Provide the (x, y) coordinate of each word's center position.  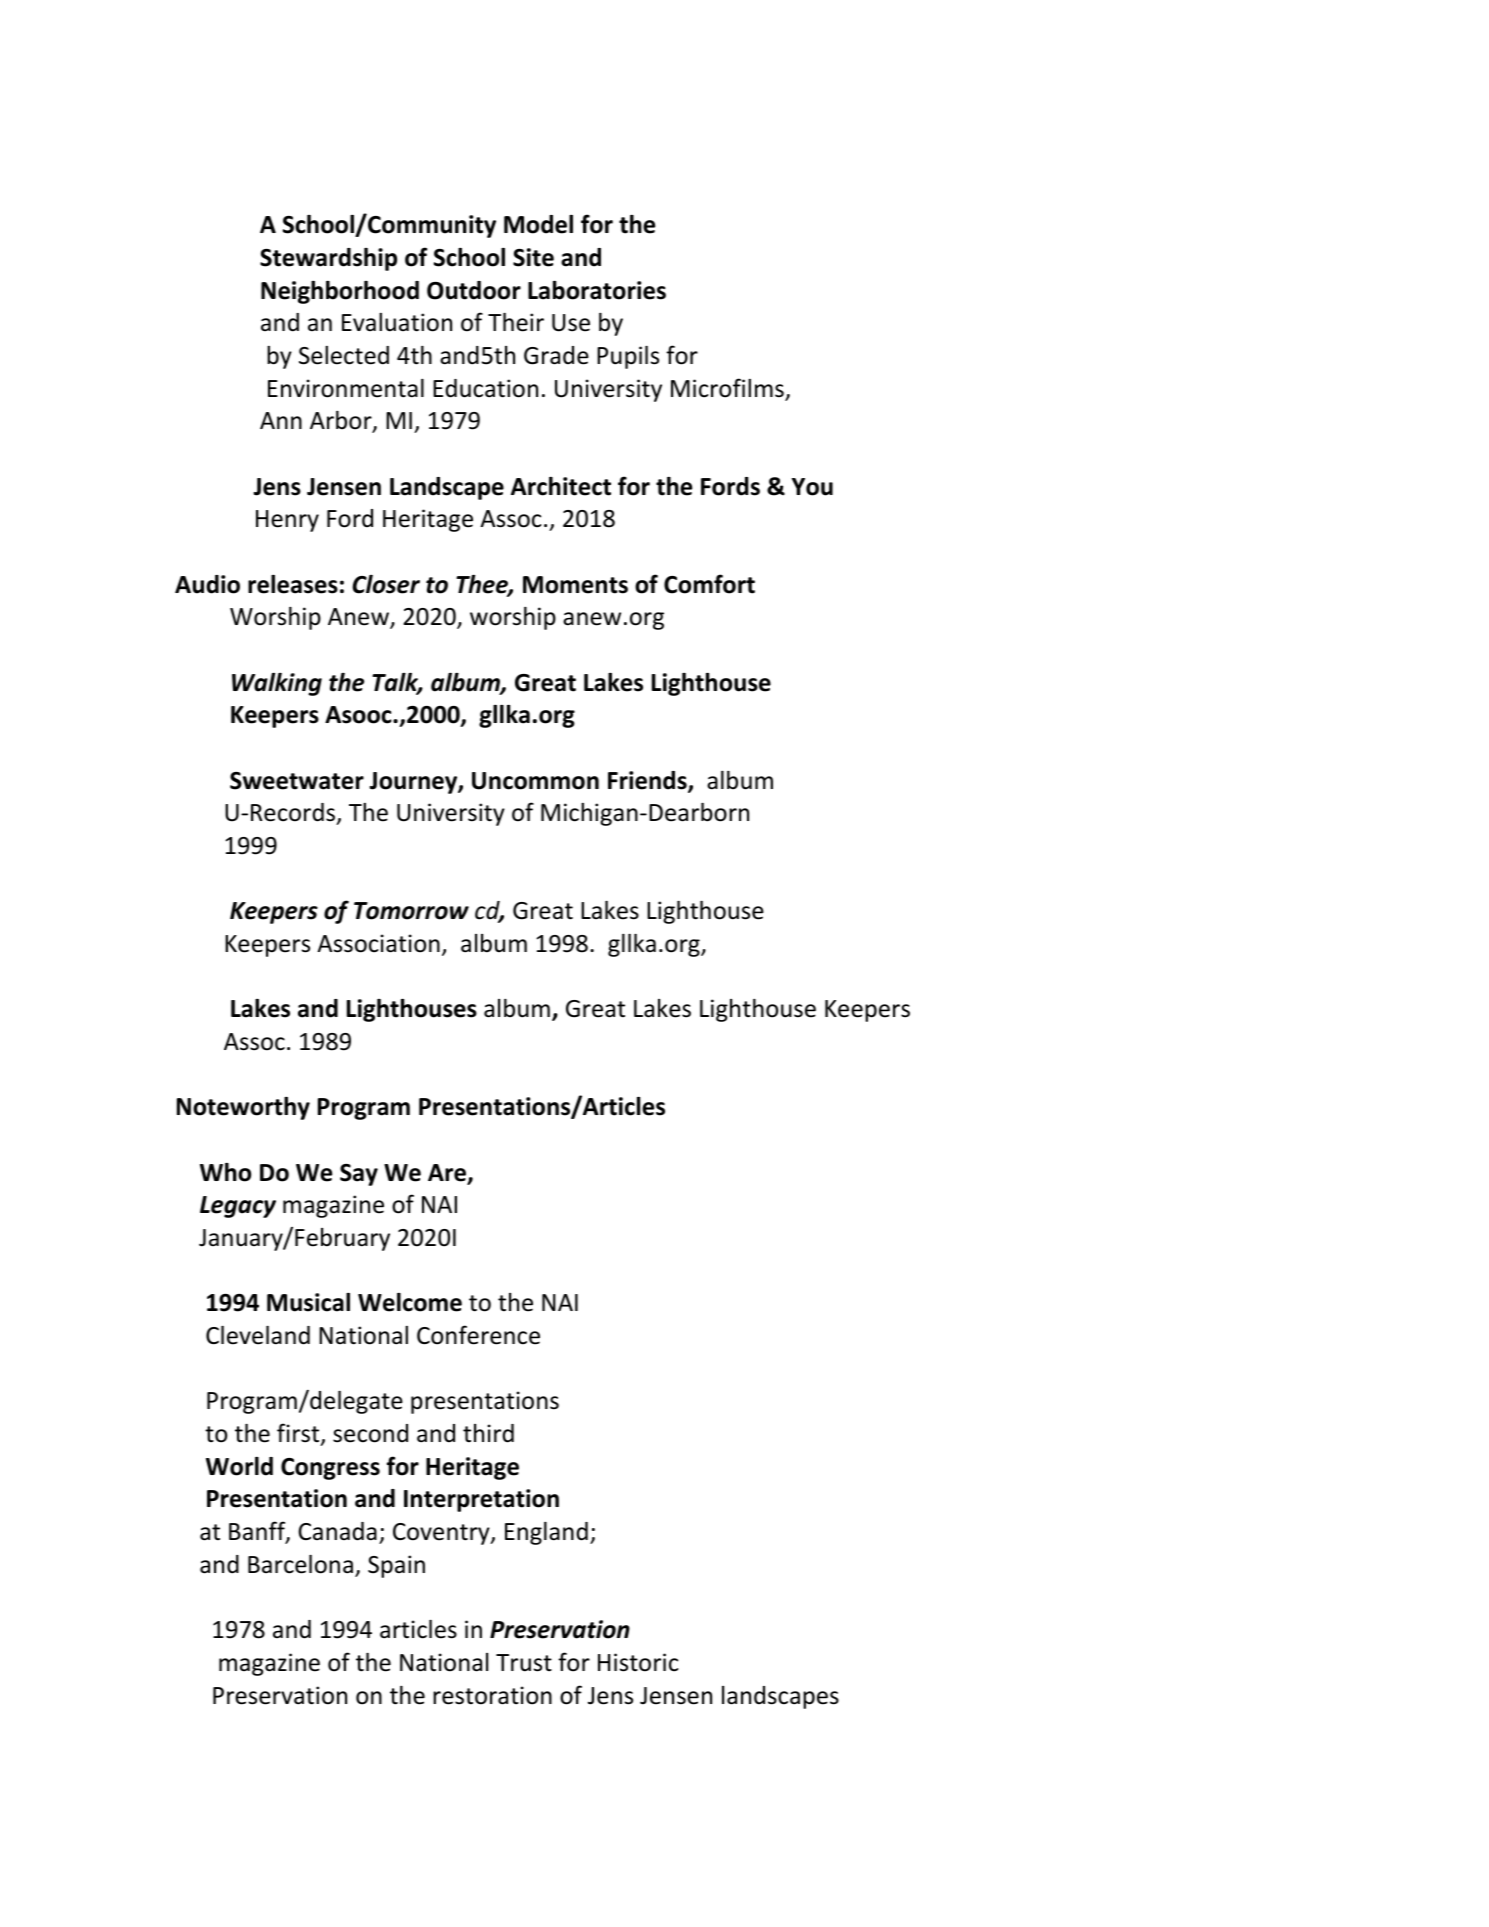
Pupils (628, 357)
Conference (478, 1335)
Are (448, 1174)
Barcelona (300, 1564)
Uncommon (535, 781)
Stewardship (328, 259)
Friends (648, 781)
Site (533, 257)
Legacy (238, 1207)
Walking (277, 684)
